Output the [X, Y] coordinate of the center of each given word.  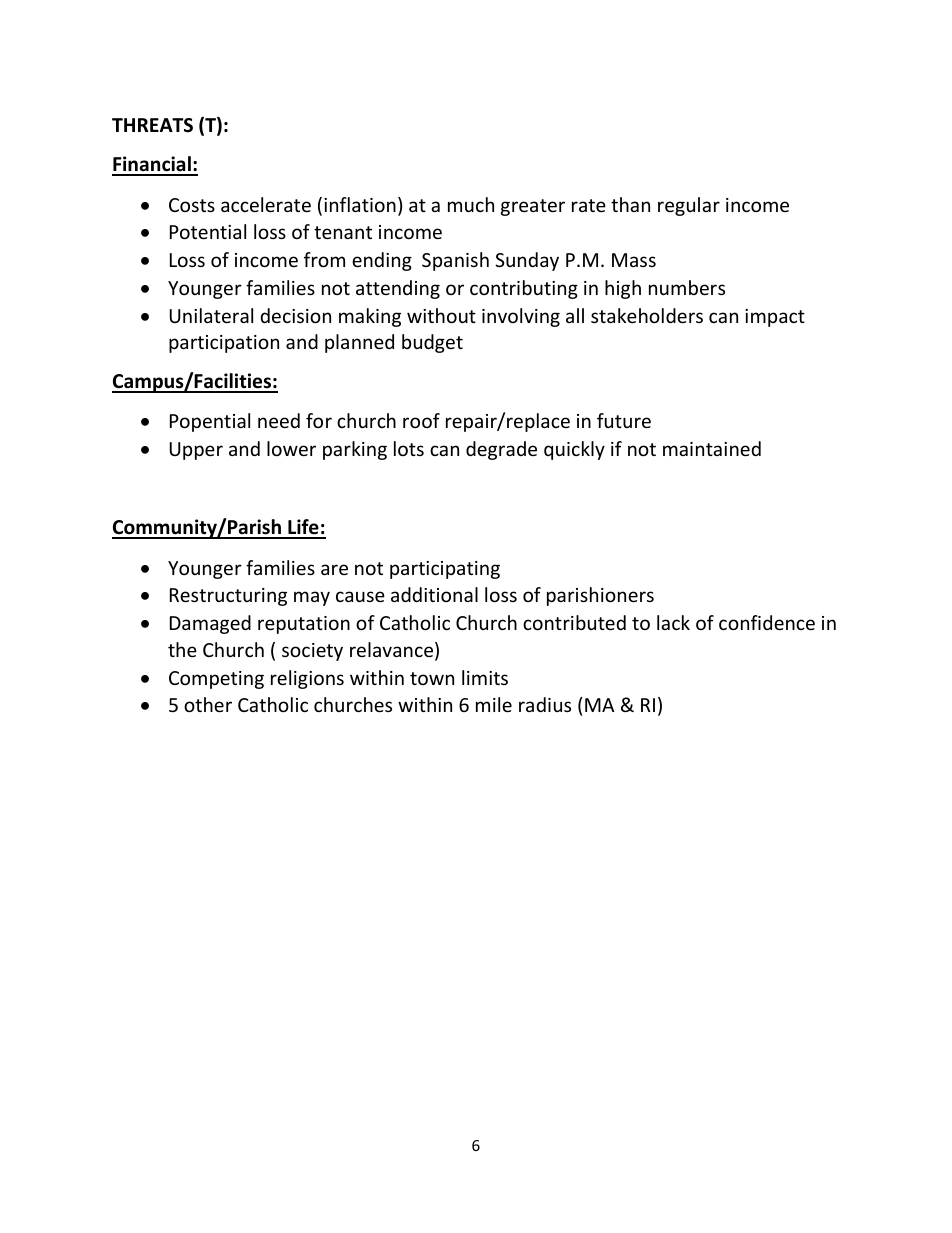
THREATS [152, 125]
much [471, 204]
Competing [216, 680]
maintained [712, 448]
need [279, 420]
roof [421, 420]
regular [689, 206]
